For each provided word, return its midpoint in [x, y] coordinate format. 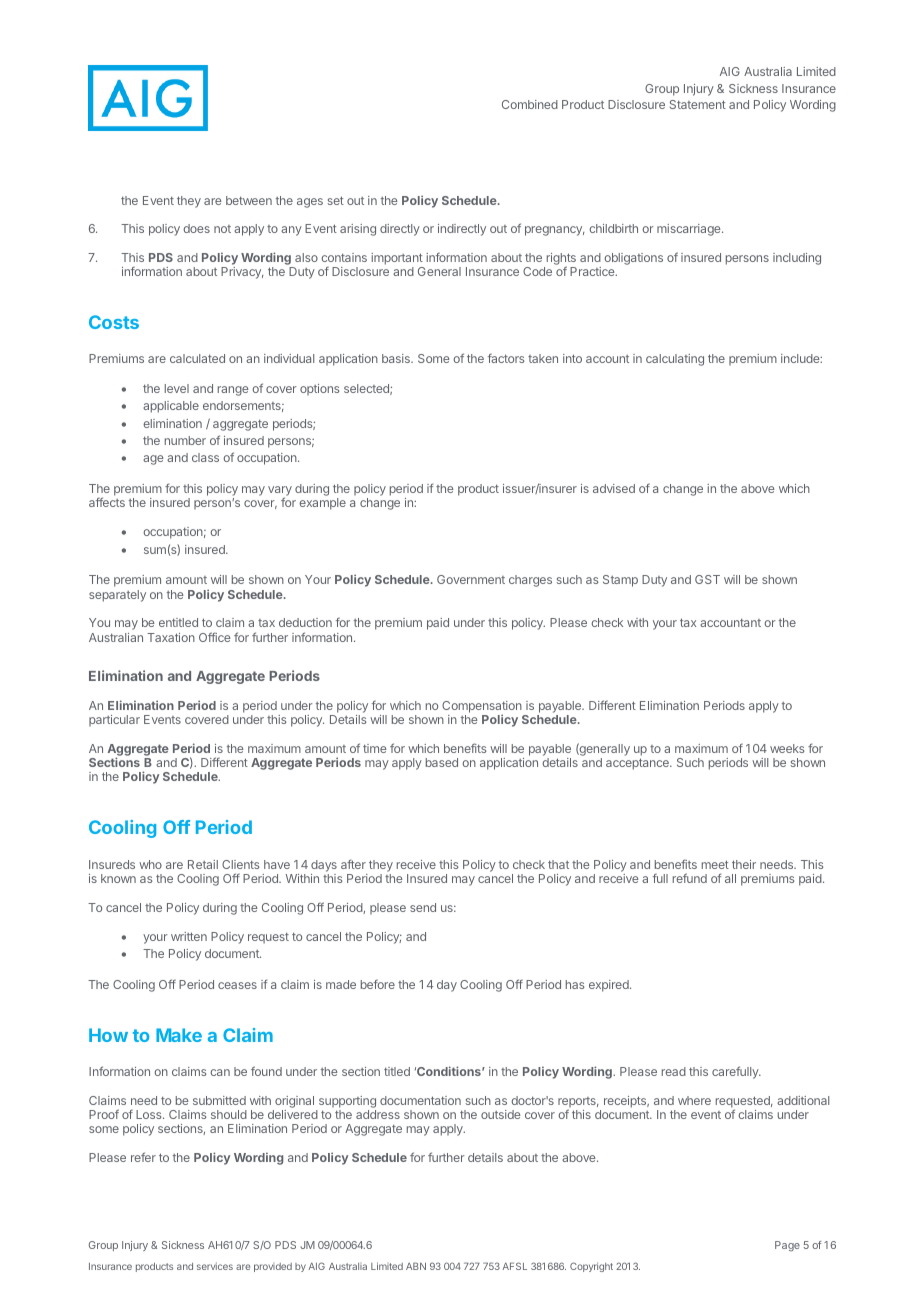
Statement [698, 104]
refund [690, 878]
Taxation [171, 637]
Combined [530, 104]
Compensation [482, 708]
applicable [171, 407]
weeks [787, 748]
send [423, 907]
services [215, 1266]
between [249, 200]
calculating [675, 360]
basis [397, 358]
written [189, 936]
